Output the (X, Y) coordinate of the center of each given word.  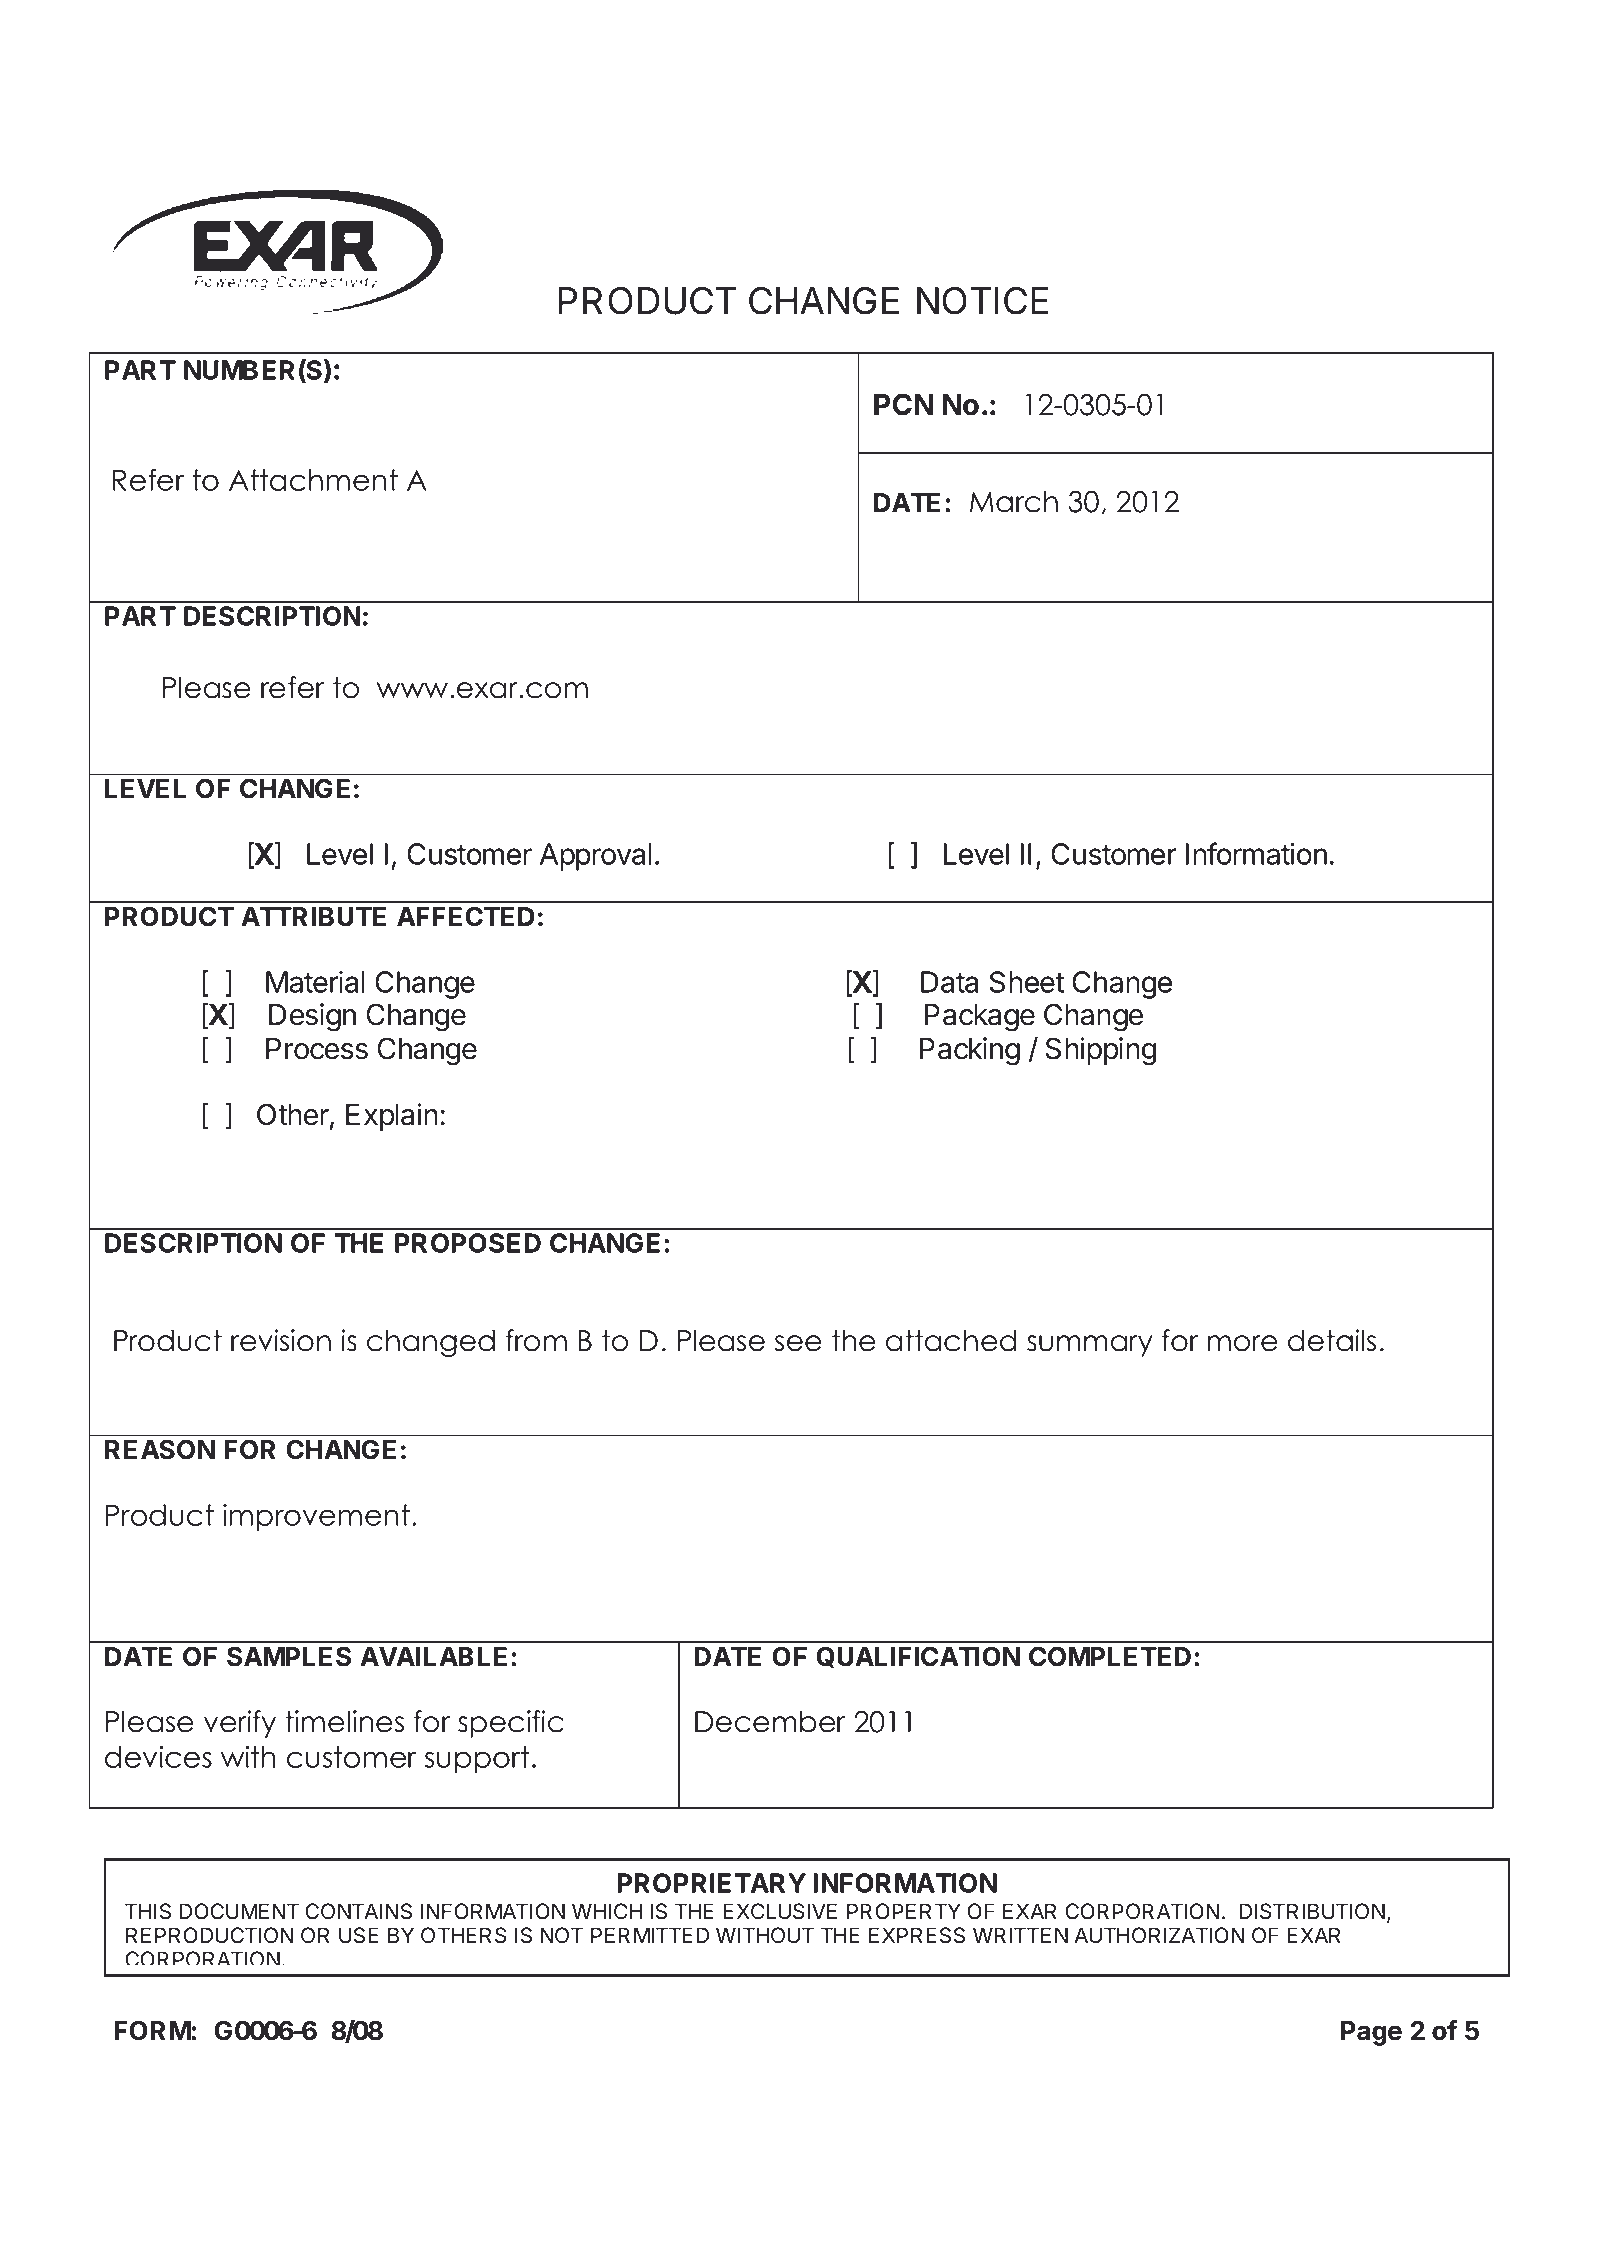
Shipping (1100, 1051)
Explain (392, 1117)
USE (359, 1935)
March (1014, 501)
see (798, 1343)
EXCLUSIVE (780, 1911)
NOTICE (983, 301)
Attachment (313, 480)
